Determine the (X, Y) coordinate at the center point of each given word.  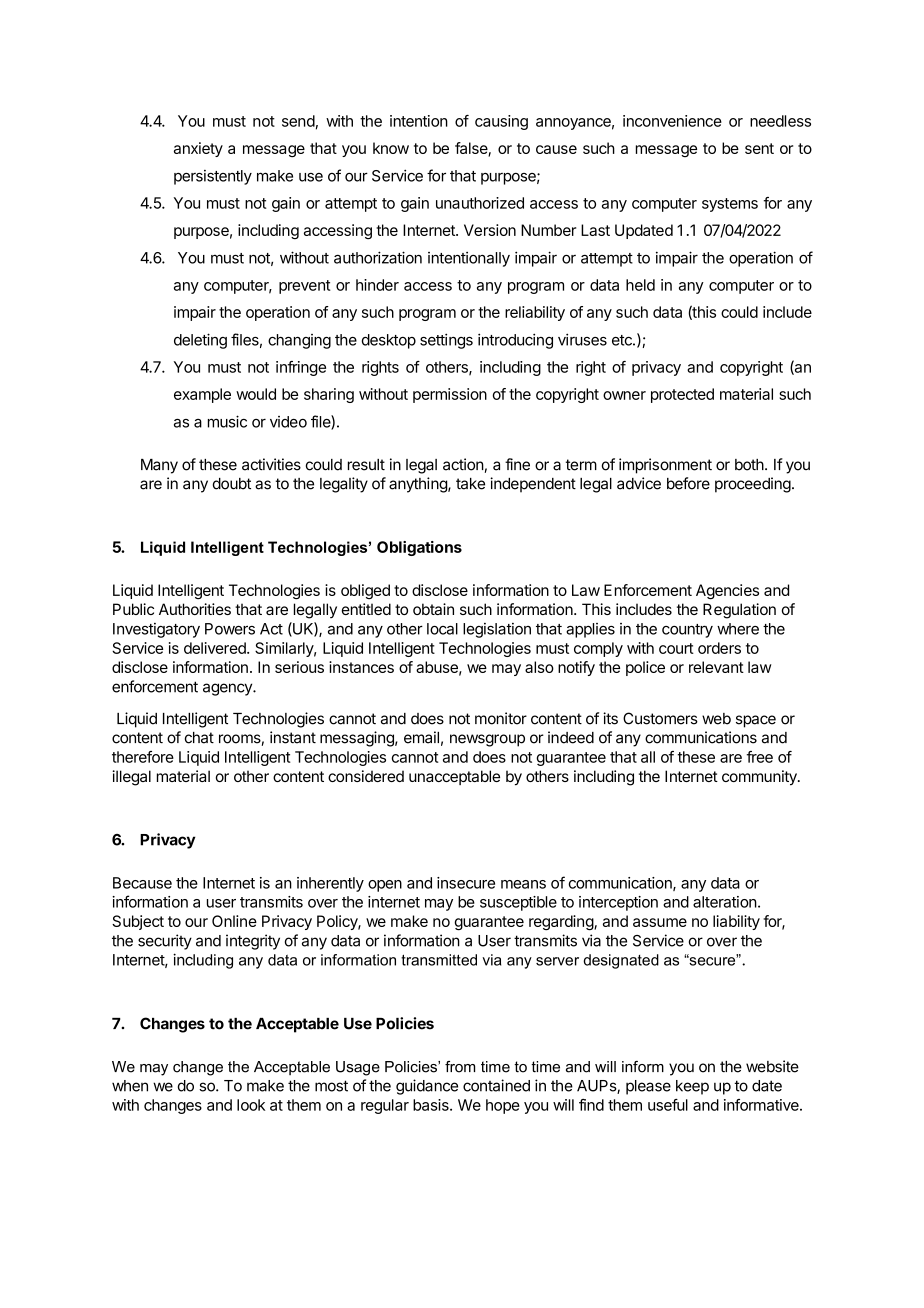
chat (199, 738)
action (463, 464)
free (759, 757)
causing (501, 122)
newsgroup (487, 740)
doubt (232, 484)
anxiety (198, 149)
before (688, 483)
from (460, 1067)
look (251, 1105)
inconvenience (672, 121)
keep (692, 1087)
